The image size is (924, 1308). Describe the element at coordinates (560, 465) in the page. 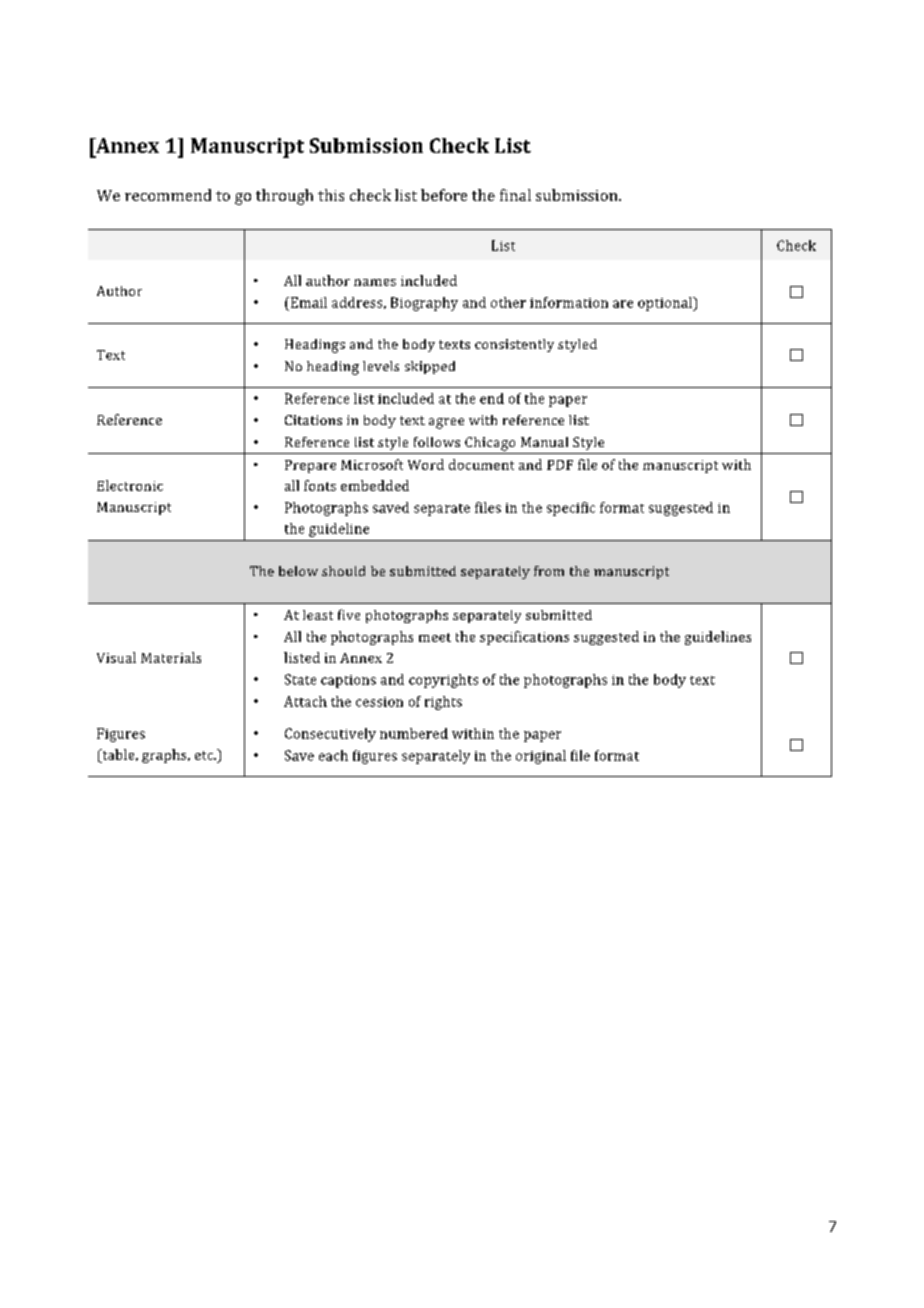

I see `PDF` at that location.
